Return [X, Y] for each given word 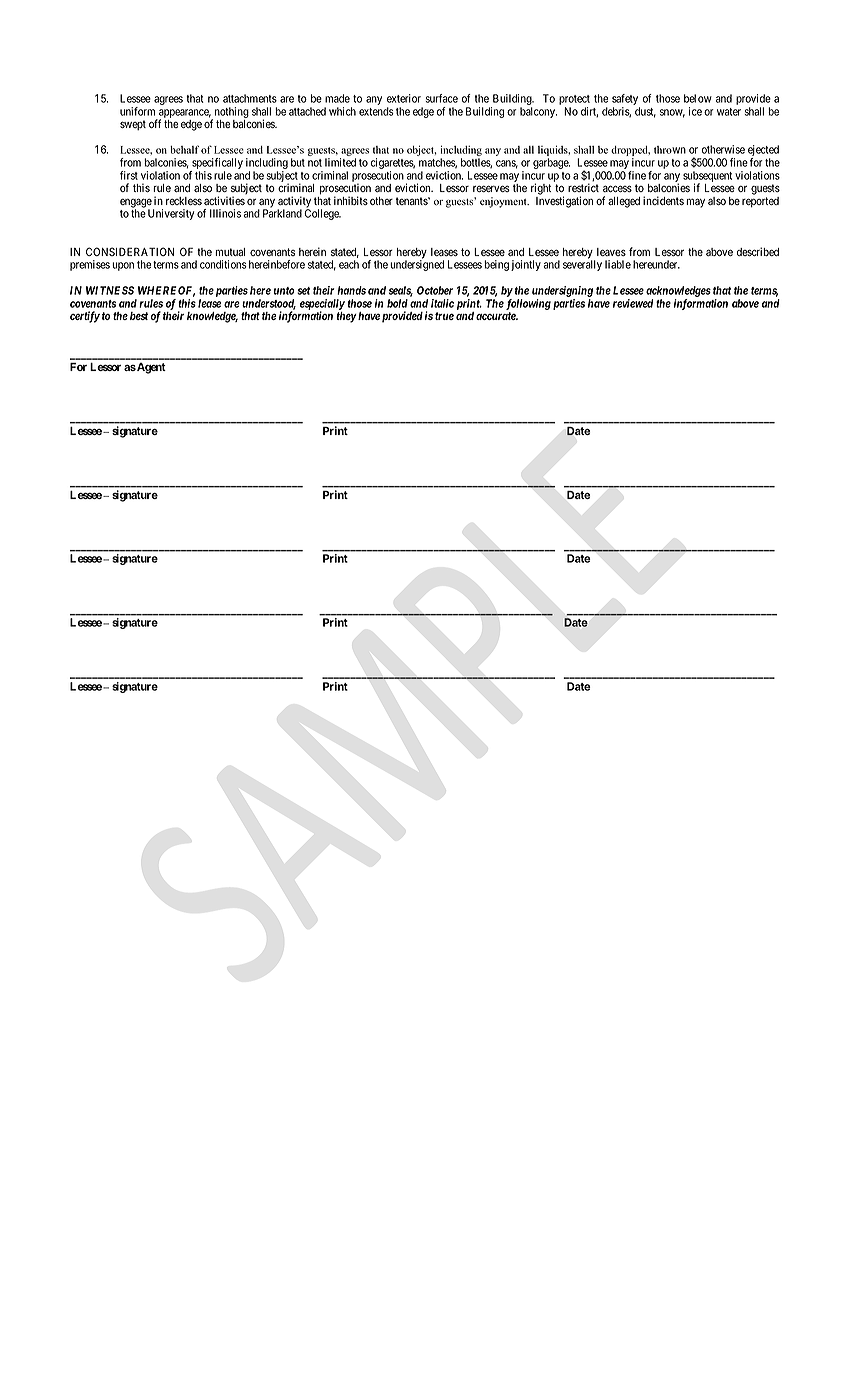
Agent [150, 368]
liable [618, 264]
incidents [663, 200]
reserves [491, 188]
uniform [137, 111]
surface [441, 98]
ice [695, 111]
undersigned [417, 265]
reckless [184, 201]
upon [123, 266]
